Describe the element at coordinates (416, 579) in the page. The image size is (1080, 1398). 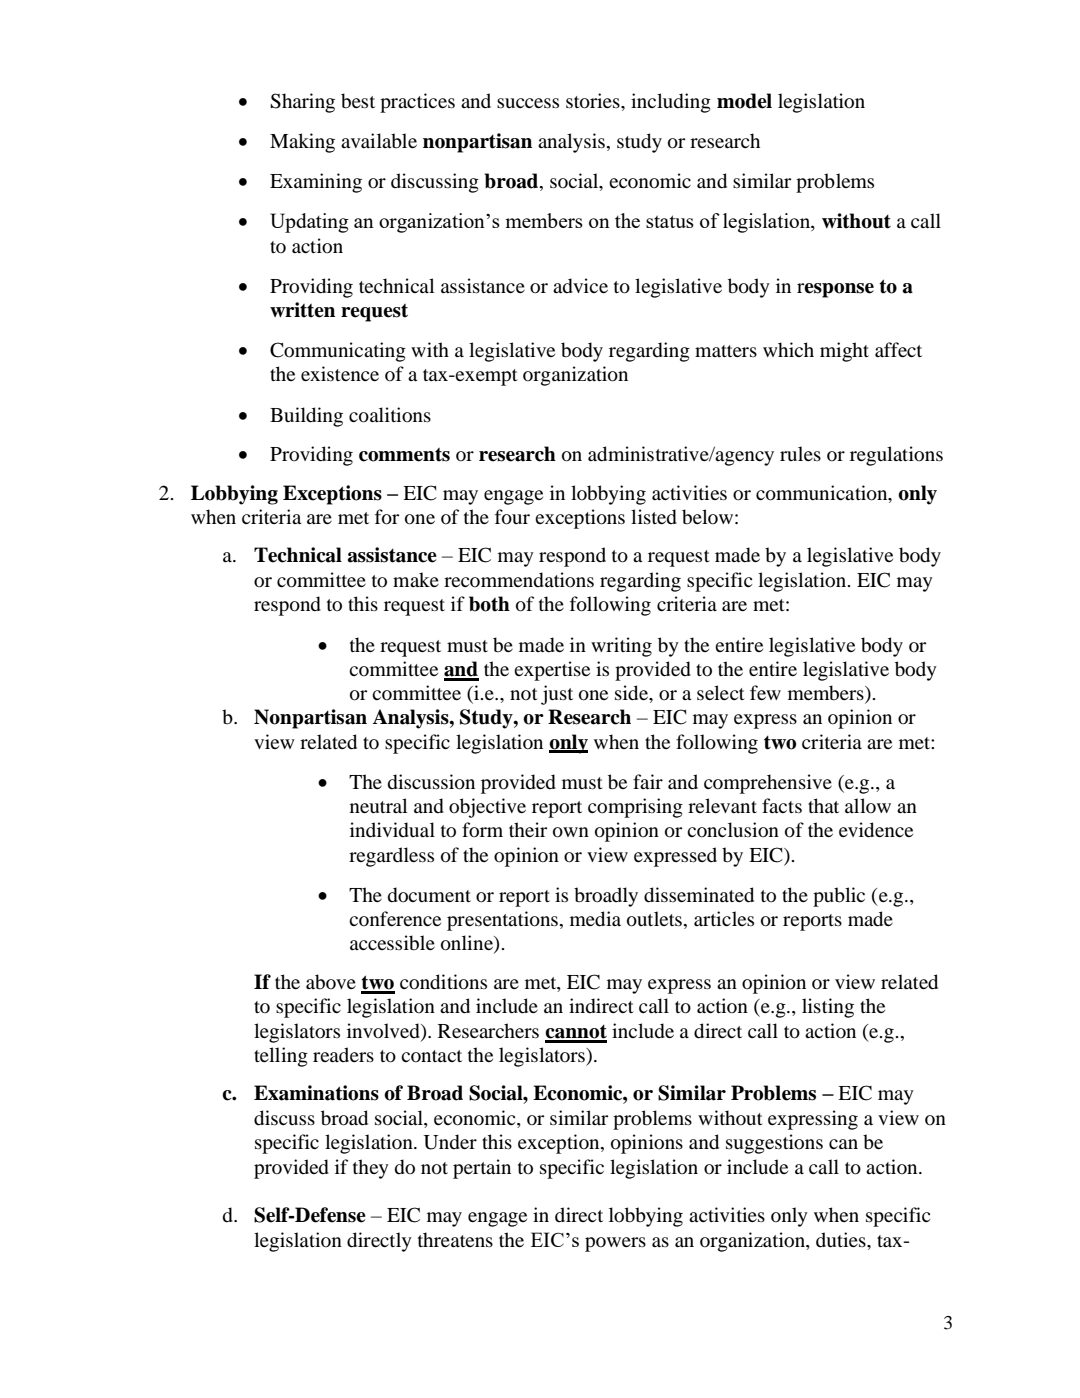
I see `make` at that location.
